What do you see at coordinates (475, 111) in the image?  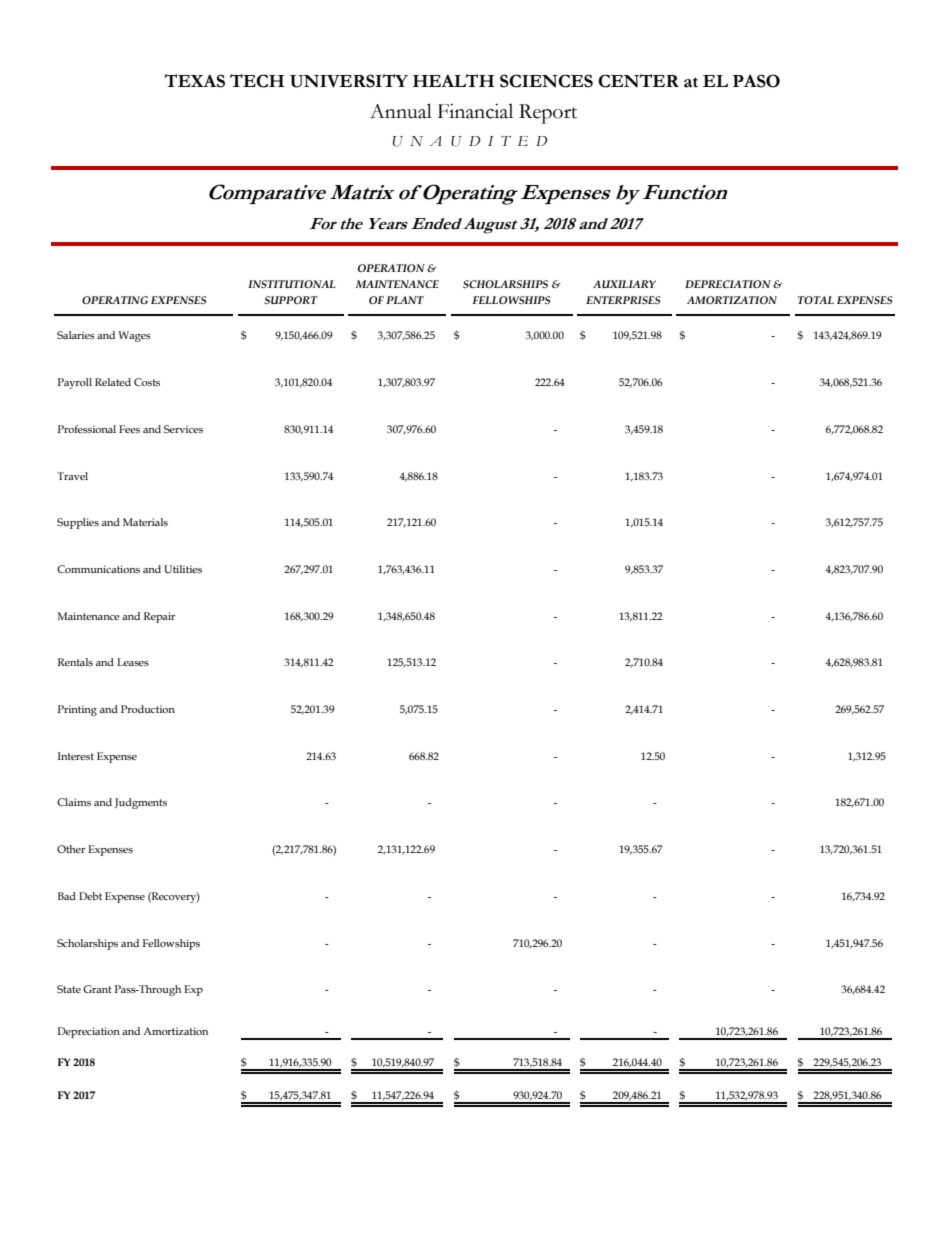 I see `Financial` at bounding box center [475, 111].
